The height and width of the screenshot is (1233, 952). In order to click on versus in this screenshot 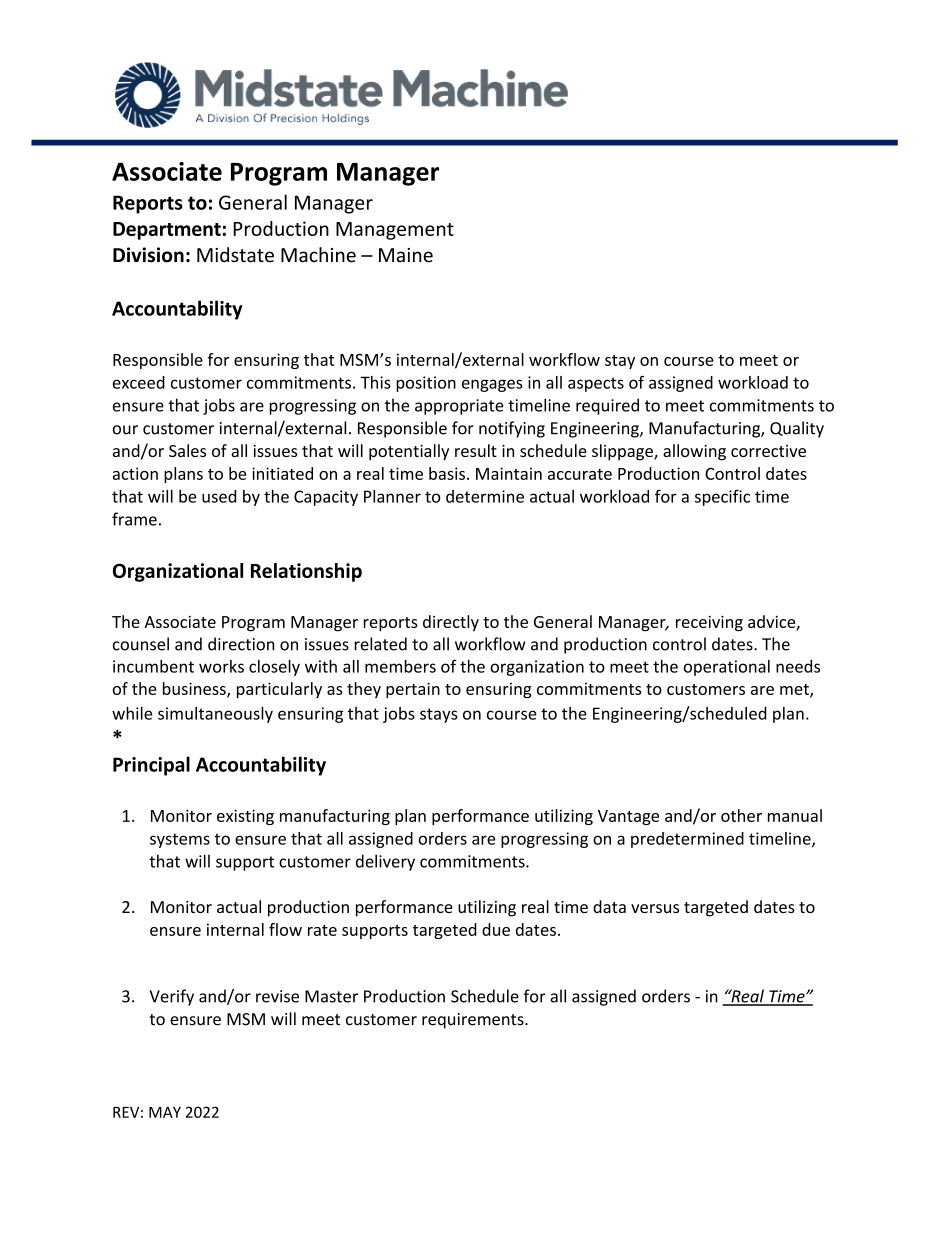, I will do `click(655, 908)`.
